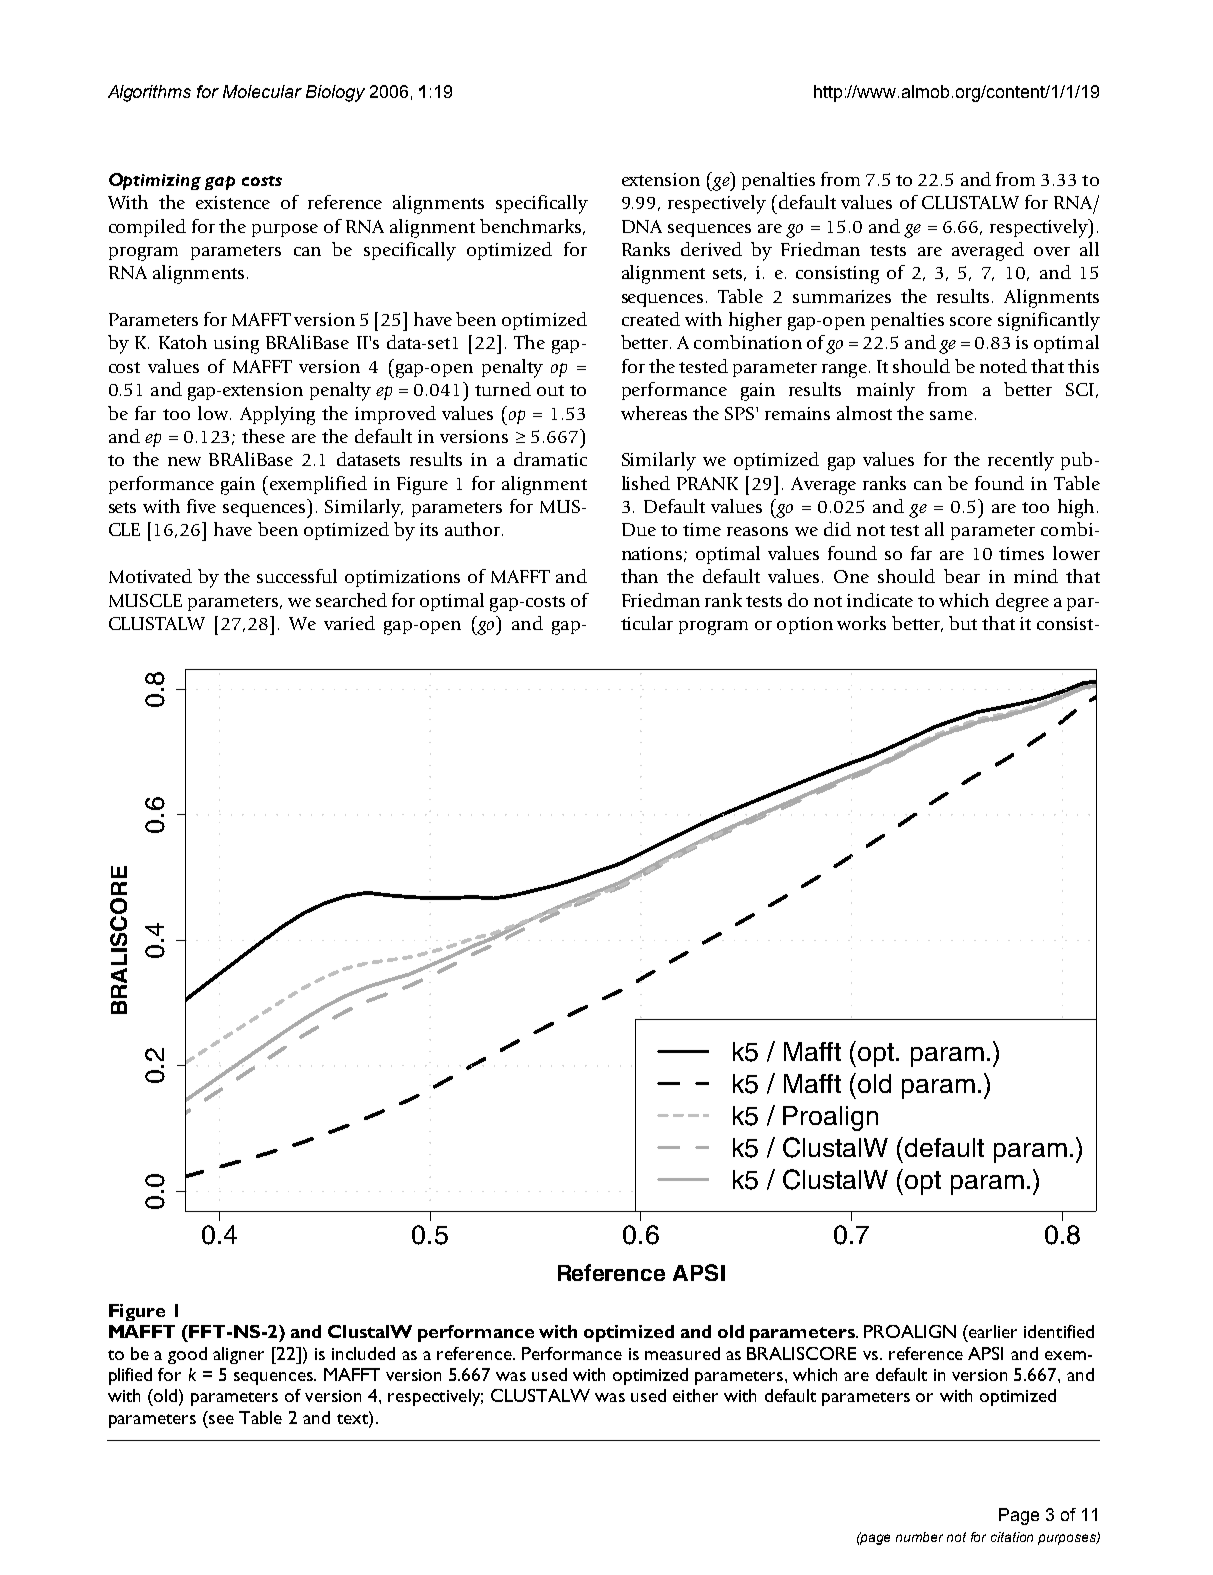 The height and width of the screenshot is (1575, 1213). I want to click on Molecular, so click(262, 91).
